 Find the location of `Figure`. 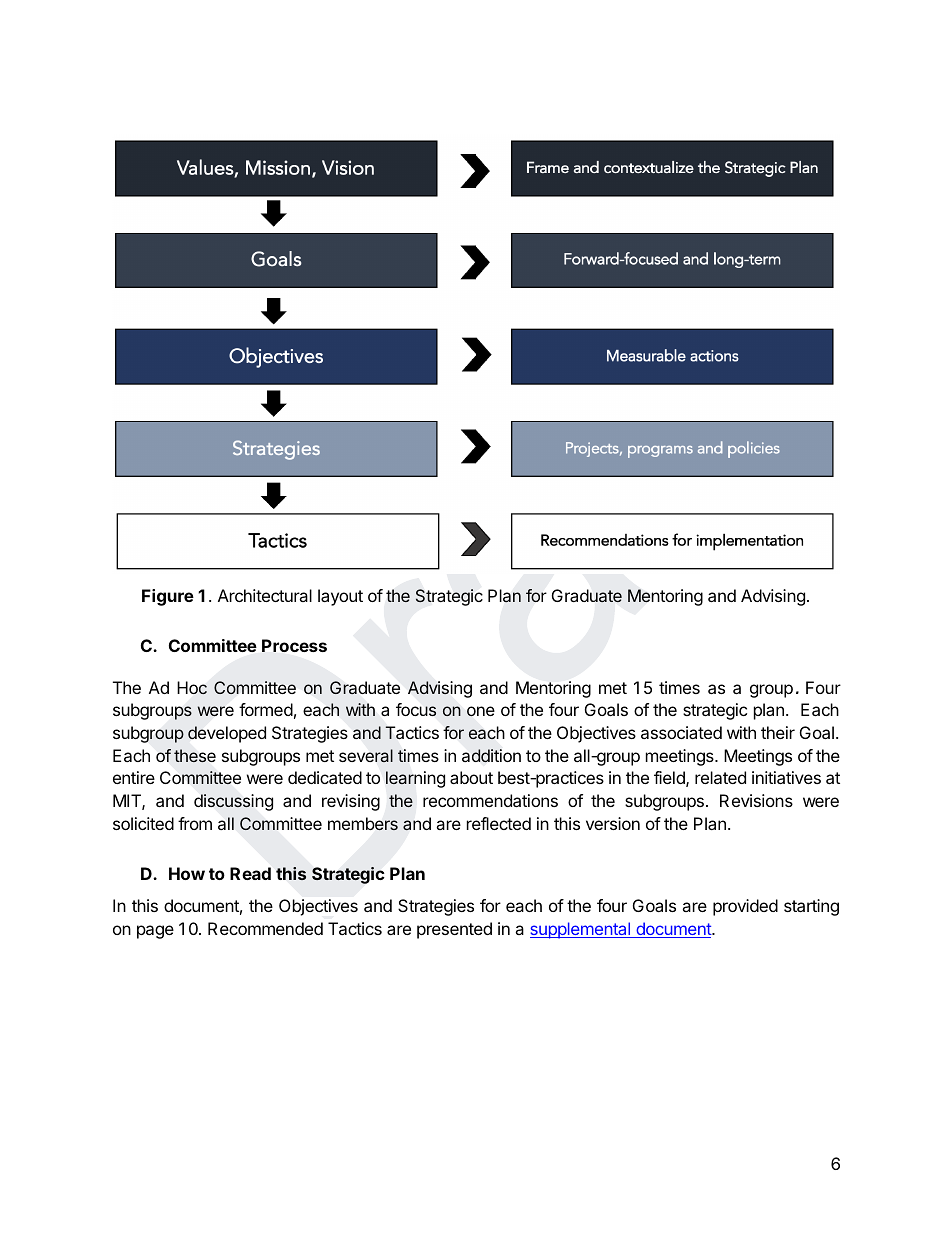

Figure is located at coordinates (168, 597).
